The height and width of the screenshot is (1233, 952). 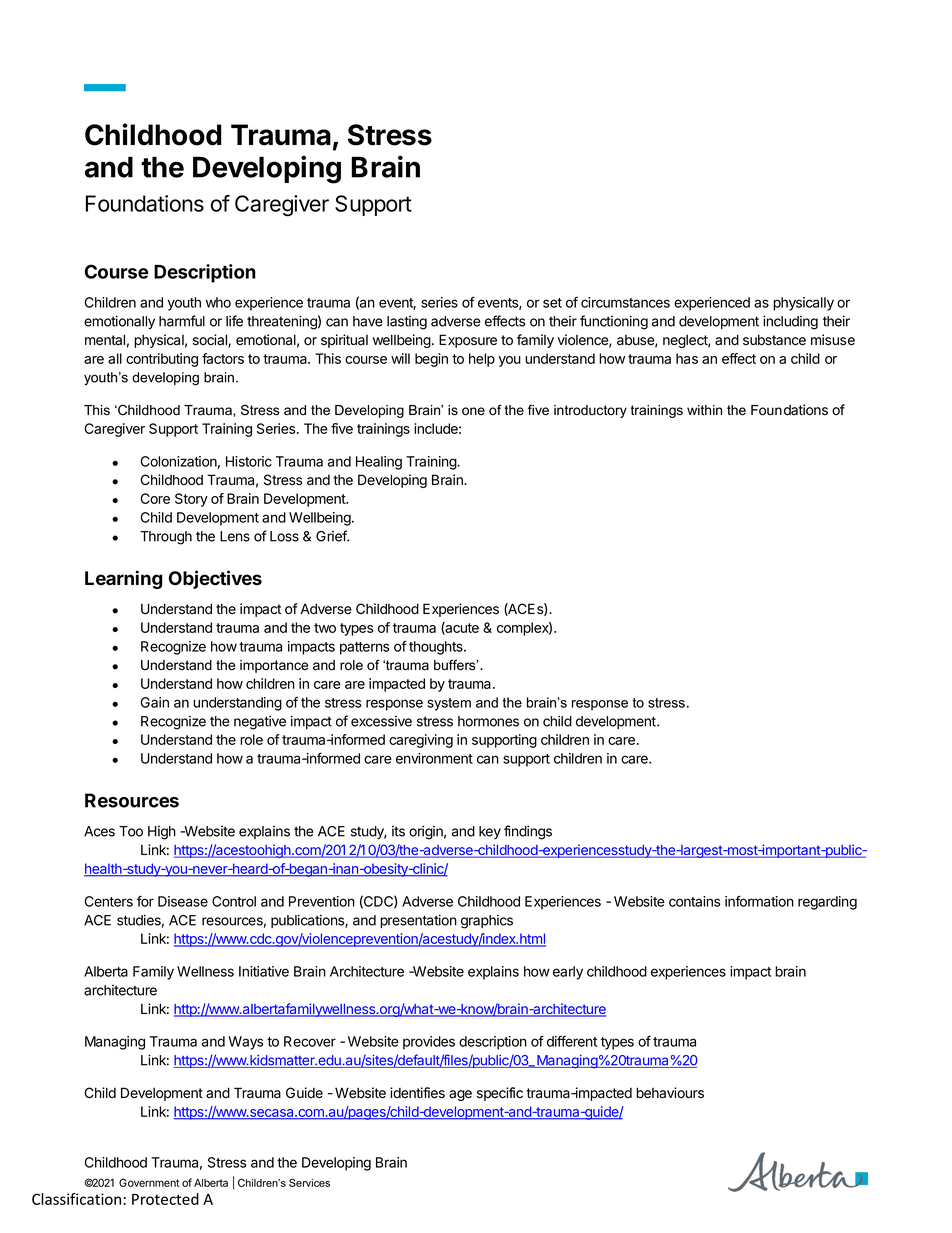 I want to click on substance, so click(x=774, y=340).
